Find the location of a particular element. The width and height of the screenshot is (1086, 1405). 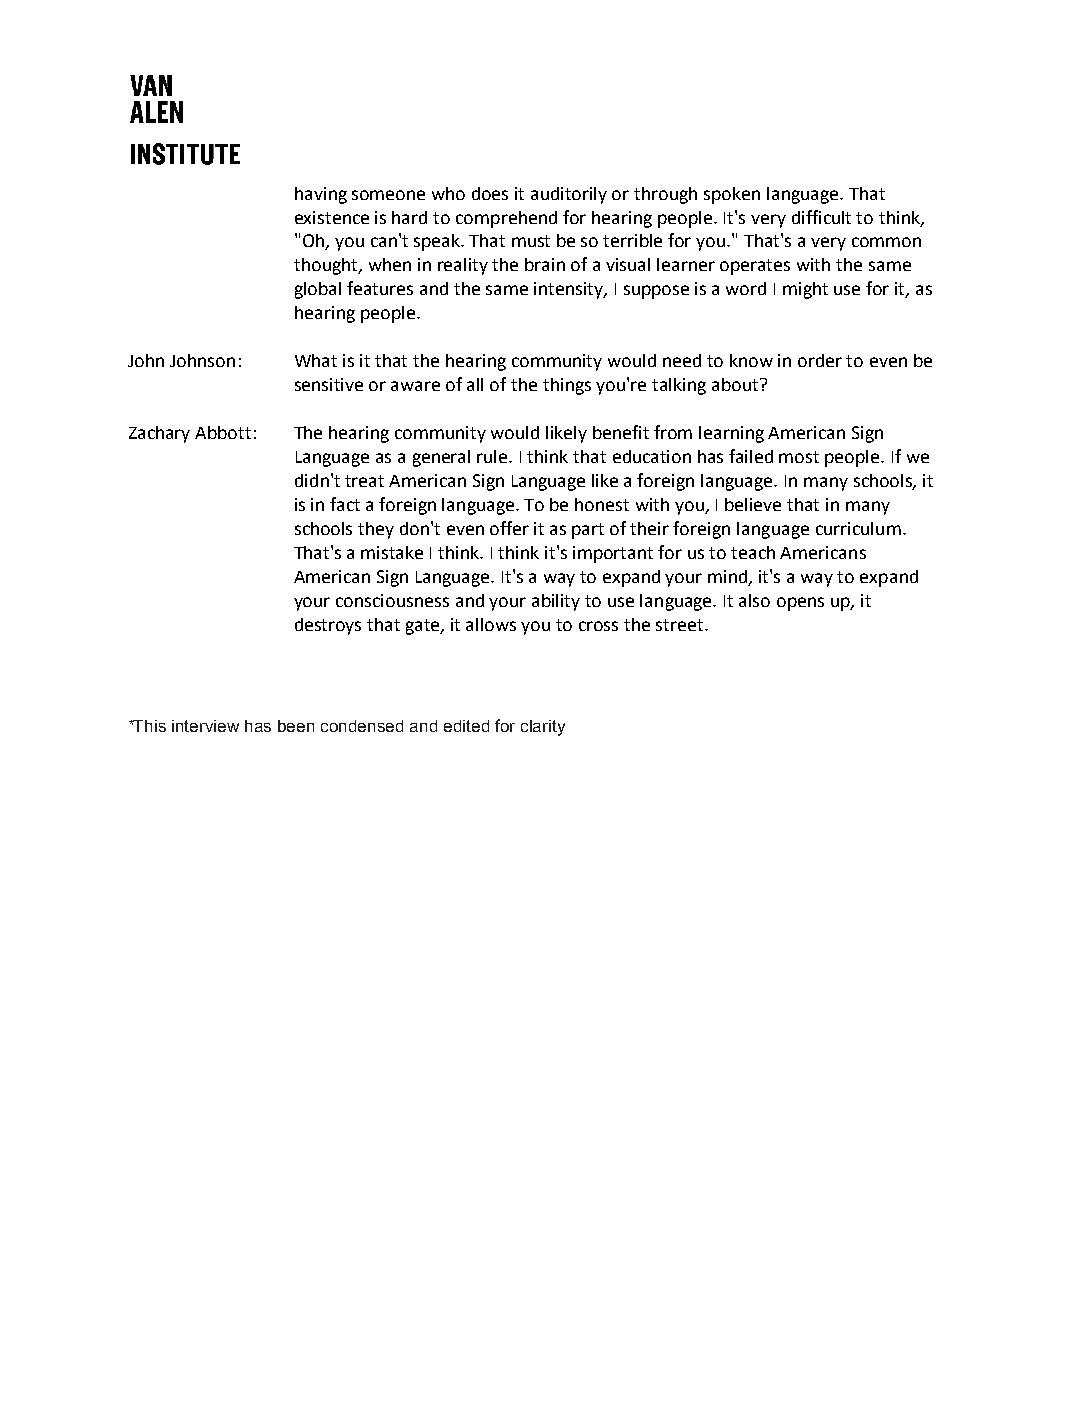

things is located at coordinates (567, 386).
